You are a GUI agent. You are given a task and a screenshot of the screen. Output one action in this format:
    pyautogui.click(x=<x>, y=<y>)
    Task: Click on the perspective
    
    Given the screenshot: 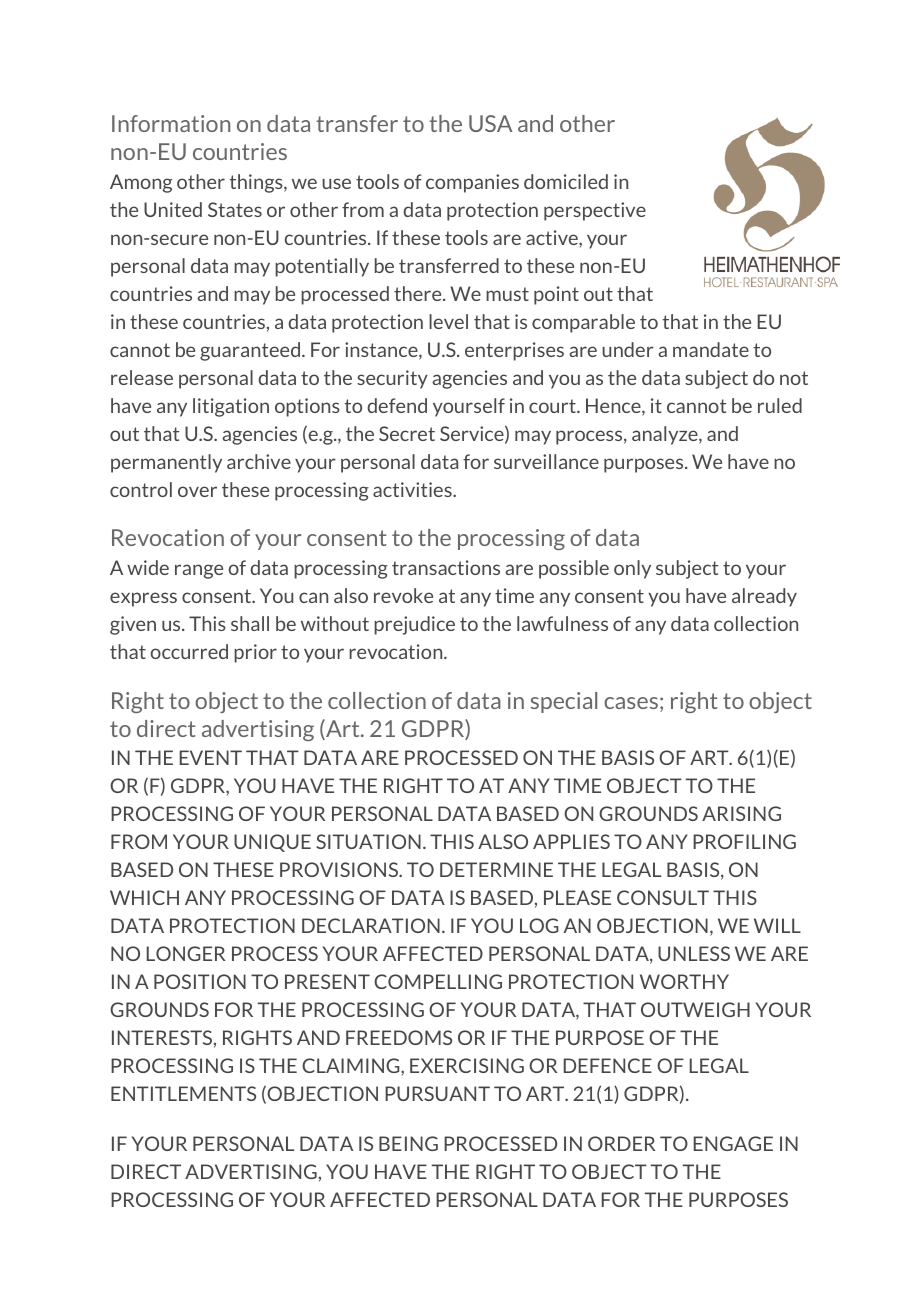 What is the action you would take?
    pyautogui.click(x=595, y=211)
